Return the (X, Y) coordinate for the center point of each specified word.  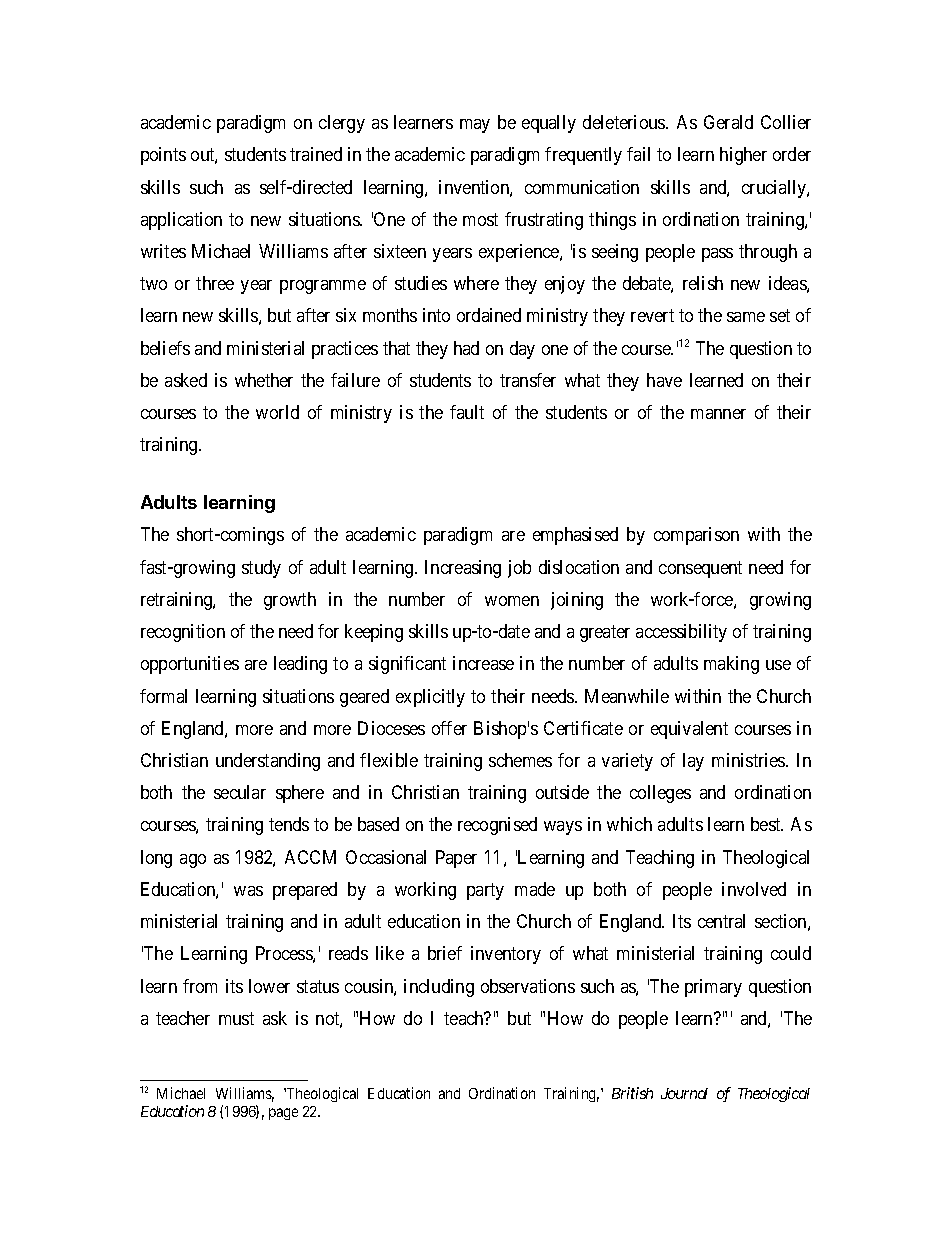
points (163, 156)
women (512, 601)
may (475, 126)
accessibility (681, 633)
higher (743, 156)
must (236, 1018)
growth (290, 601)
